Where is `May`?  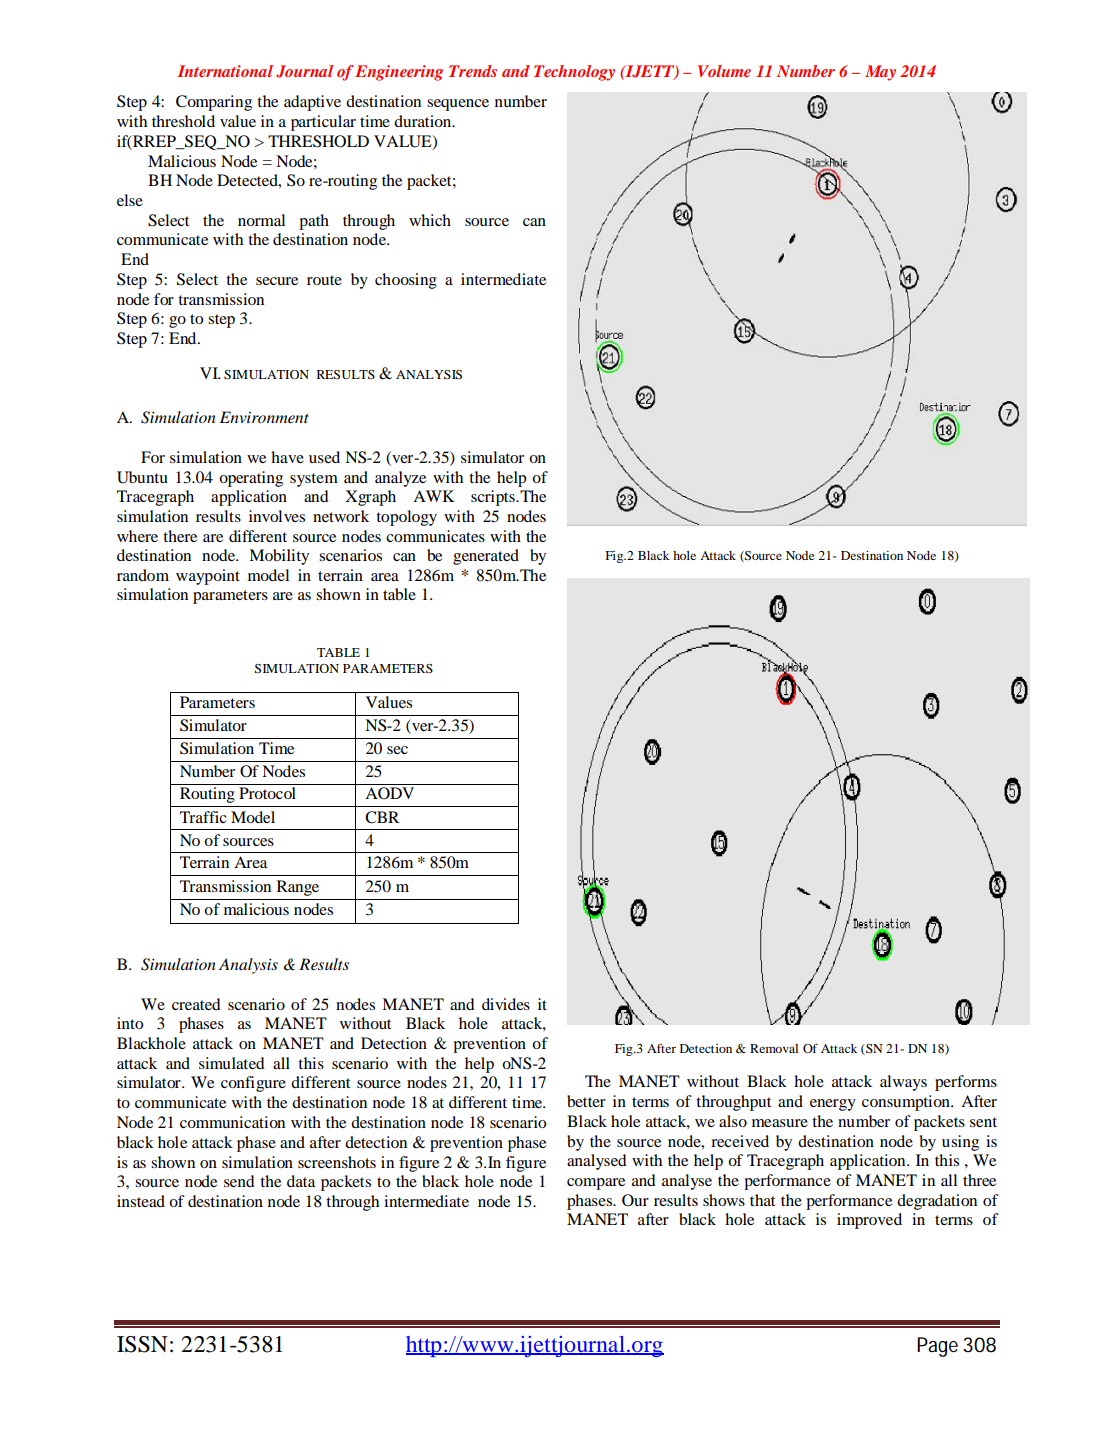
May is located at coordinates (880, 73).
